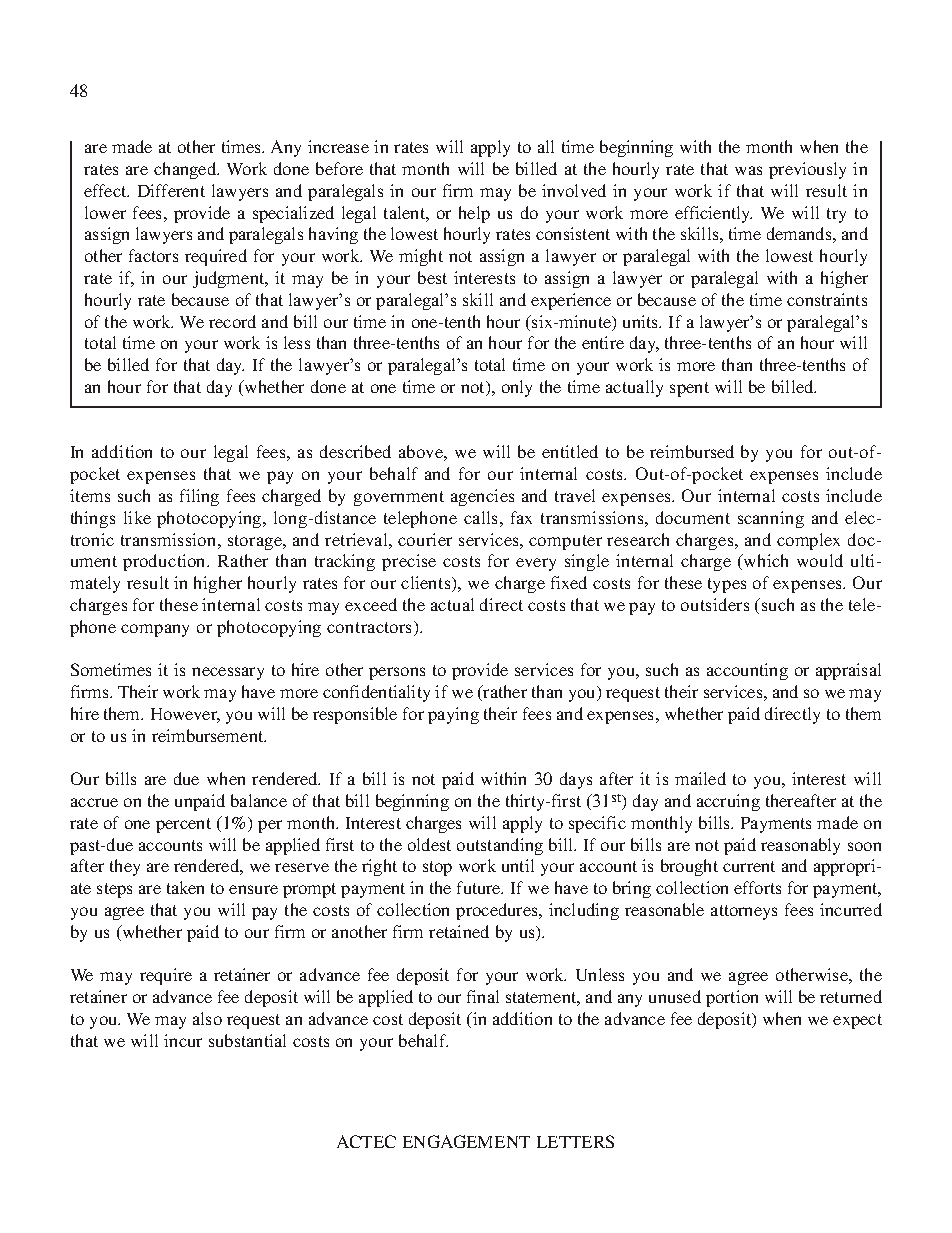  What do you see at coordinates (247, 1040) in the screenshot?
I see `substantial` at bounding box center [247, 1040].
